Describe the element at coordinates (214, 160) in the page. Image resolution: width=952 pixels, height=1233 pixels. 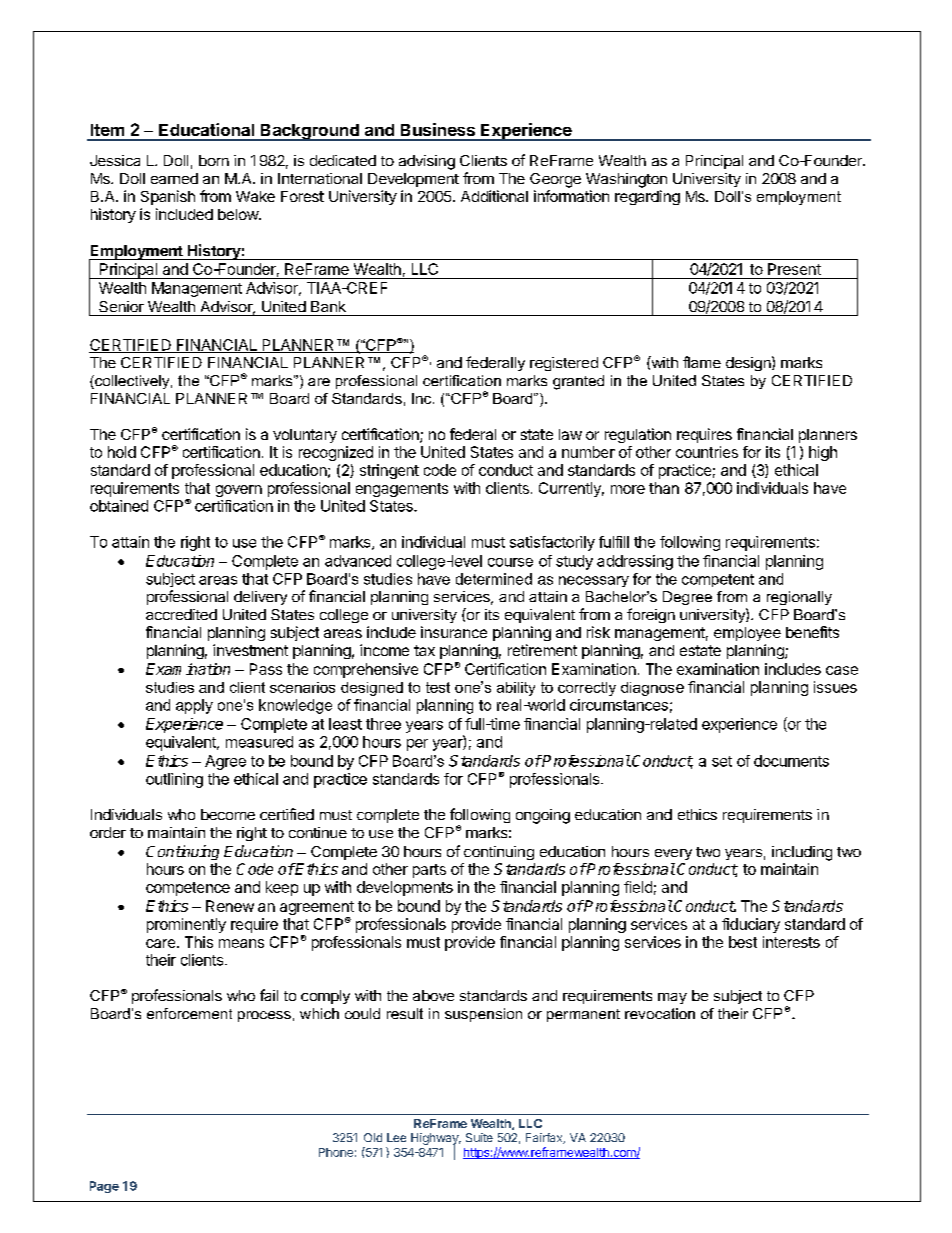
I see `born` at that location.
